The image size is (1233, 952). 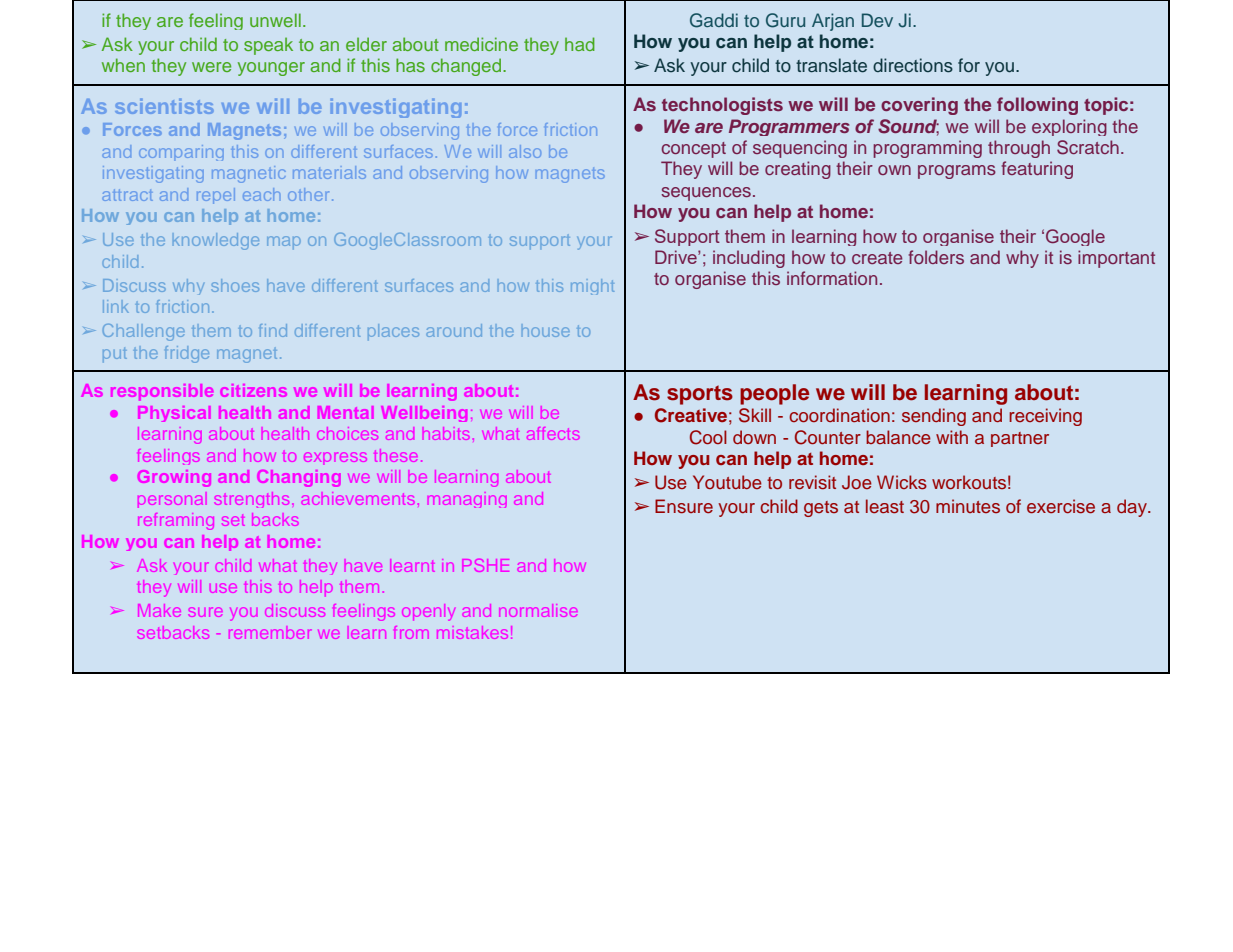 I want to click on directions, so click(x=913, y=65).
